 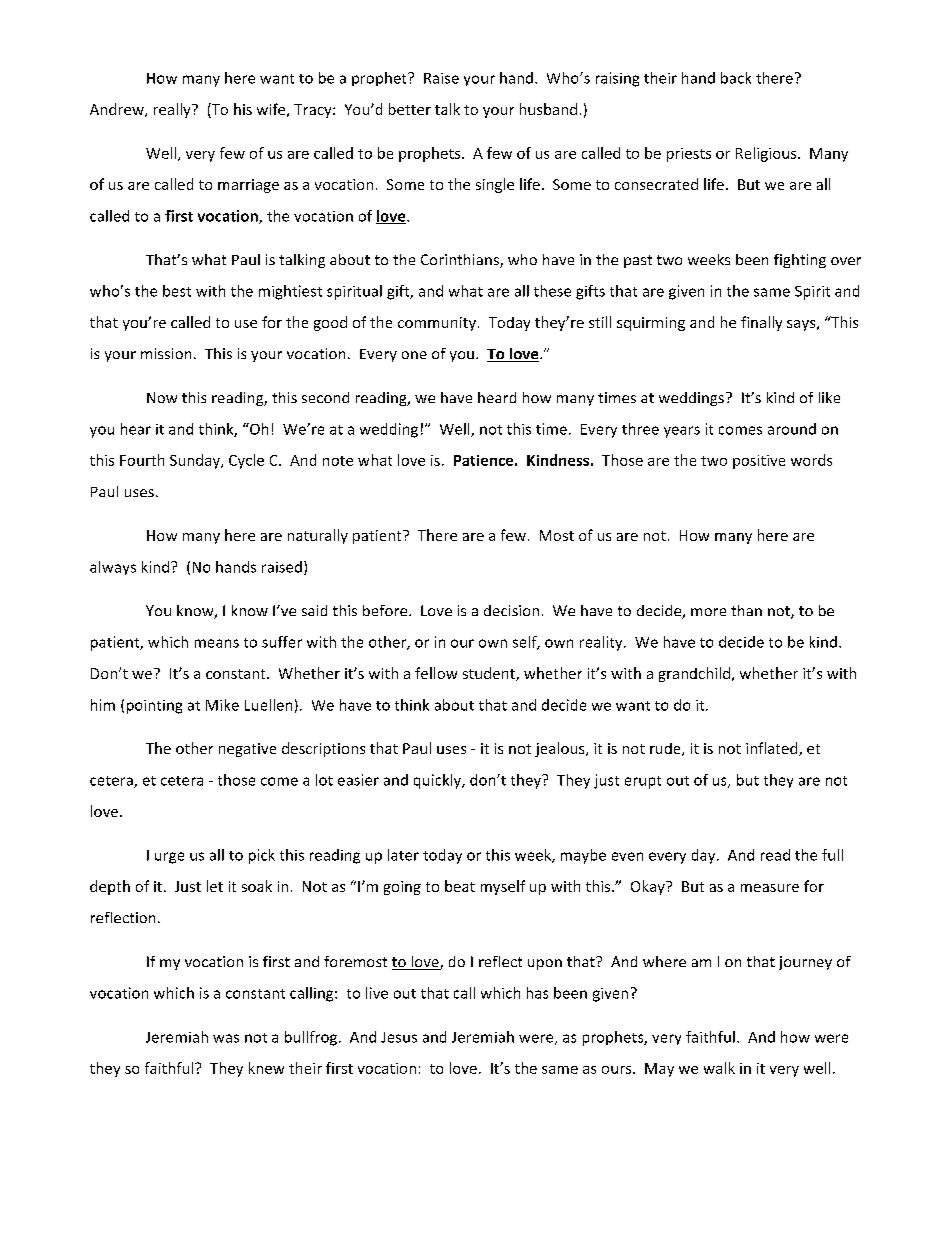 I want to click on than, so click(x=746, y=610).
